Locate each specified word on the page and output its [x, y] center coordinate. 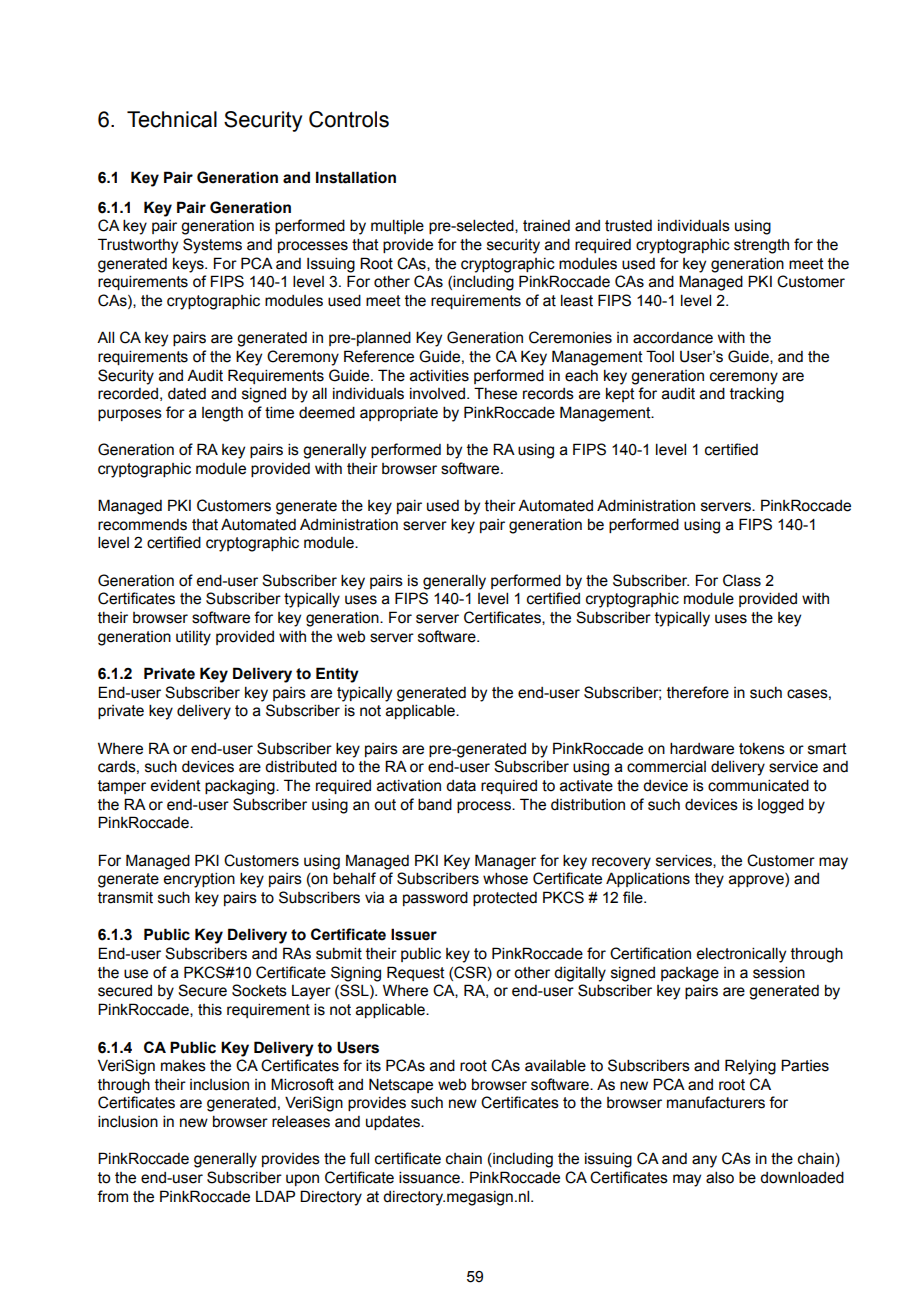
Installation [356, 177]
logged [781, 806]
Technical [172, 119]
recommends [142, 525]
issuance [430, 1177]
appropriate [399, 414]
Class [742, 580]
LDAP [275, 1196]
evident [175, 785]
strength [761, 246]
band [435, 804]
